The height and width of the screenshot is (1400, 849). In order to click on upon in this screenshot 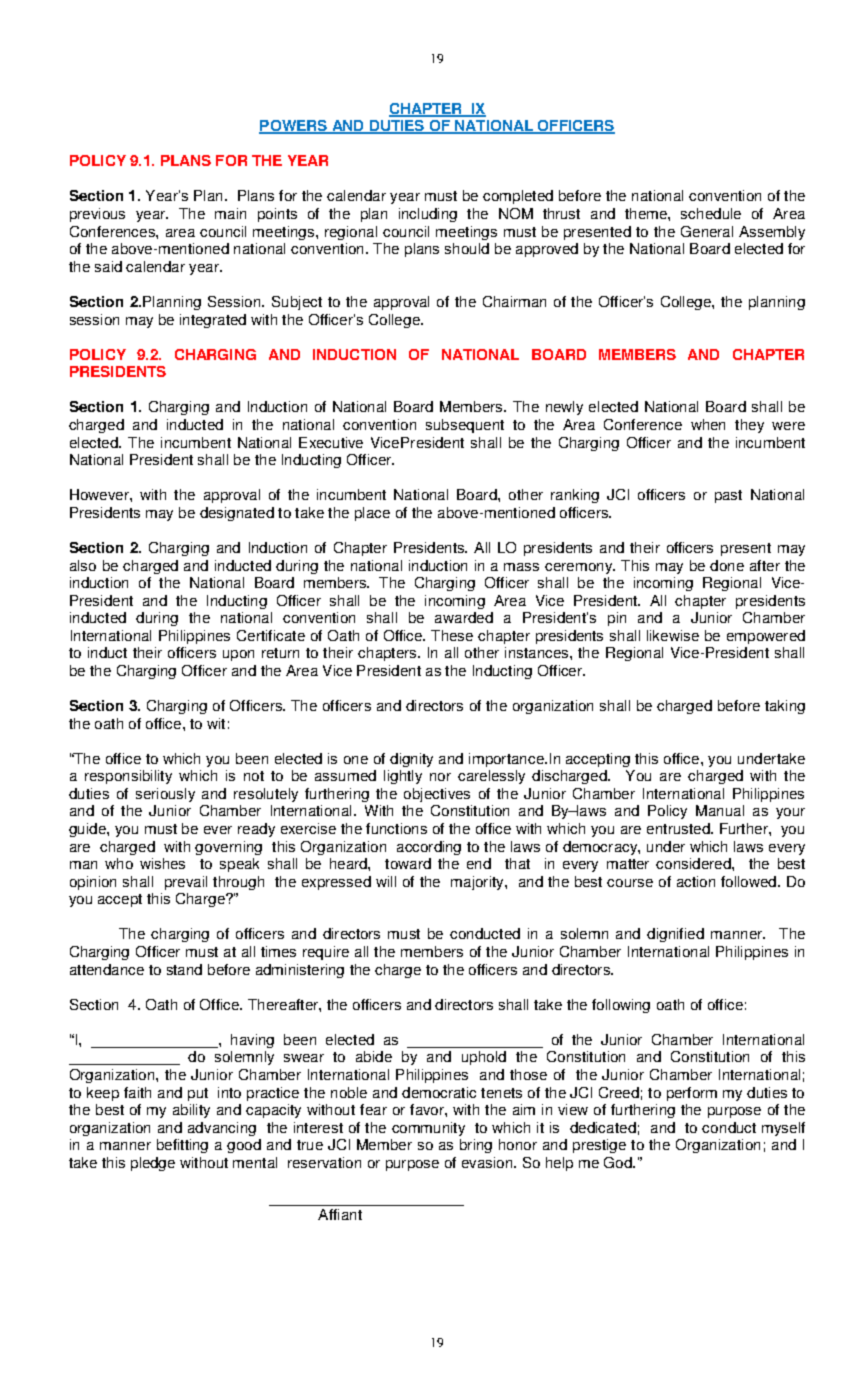, I will do `click(238, 655)`.
